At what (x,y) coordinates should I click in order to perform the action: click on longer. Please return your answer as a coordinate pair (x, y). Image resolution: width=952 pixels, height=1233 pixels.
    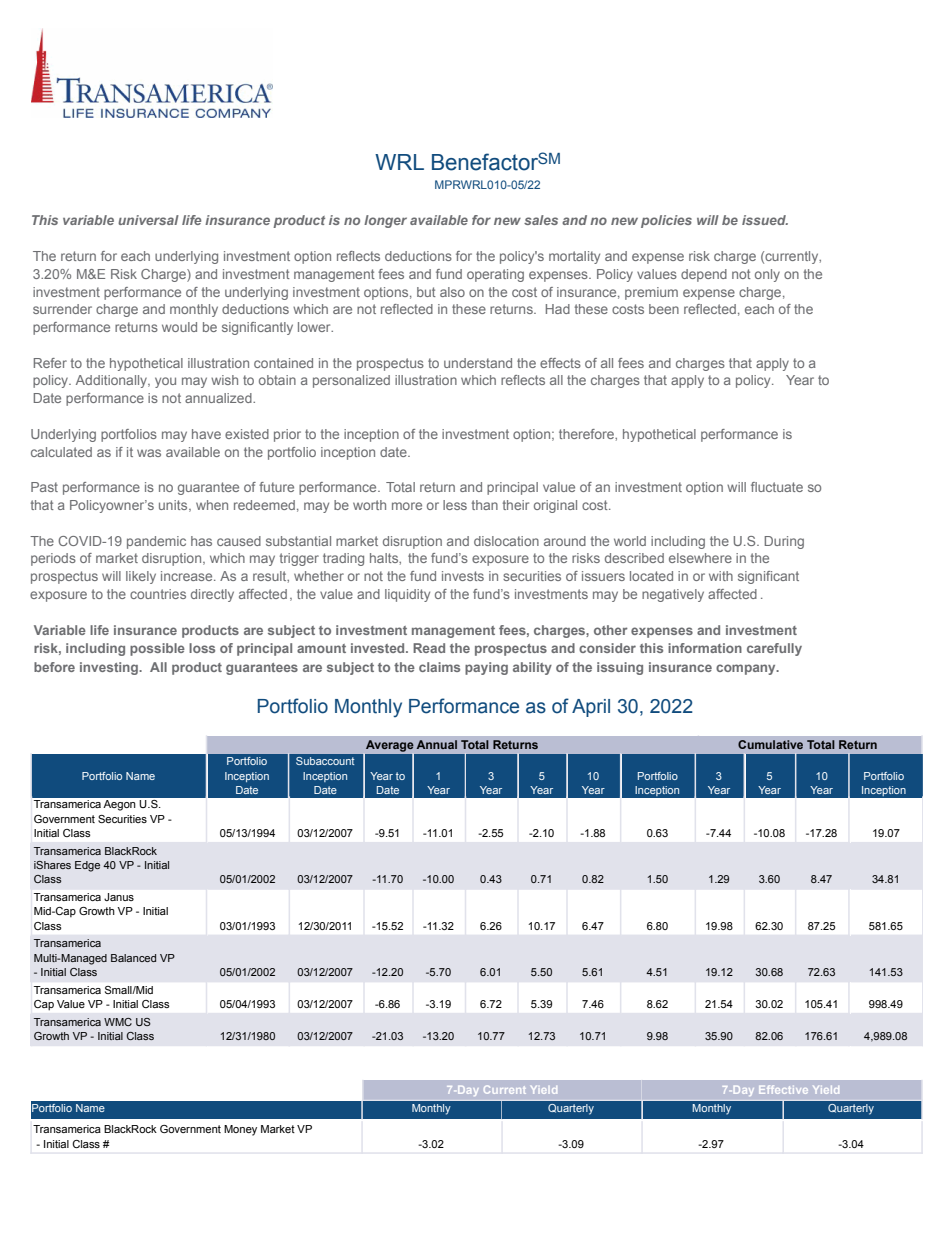
    Looking at the image, I should click on (385, 221).
